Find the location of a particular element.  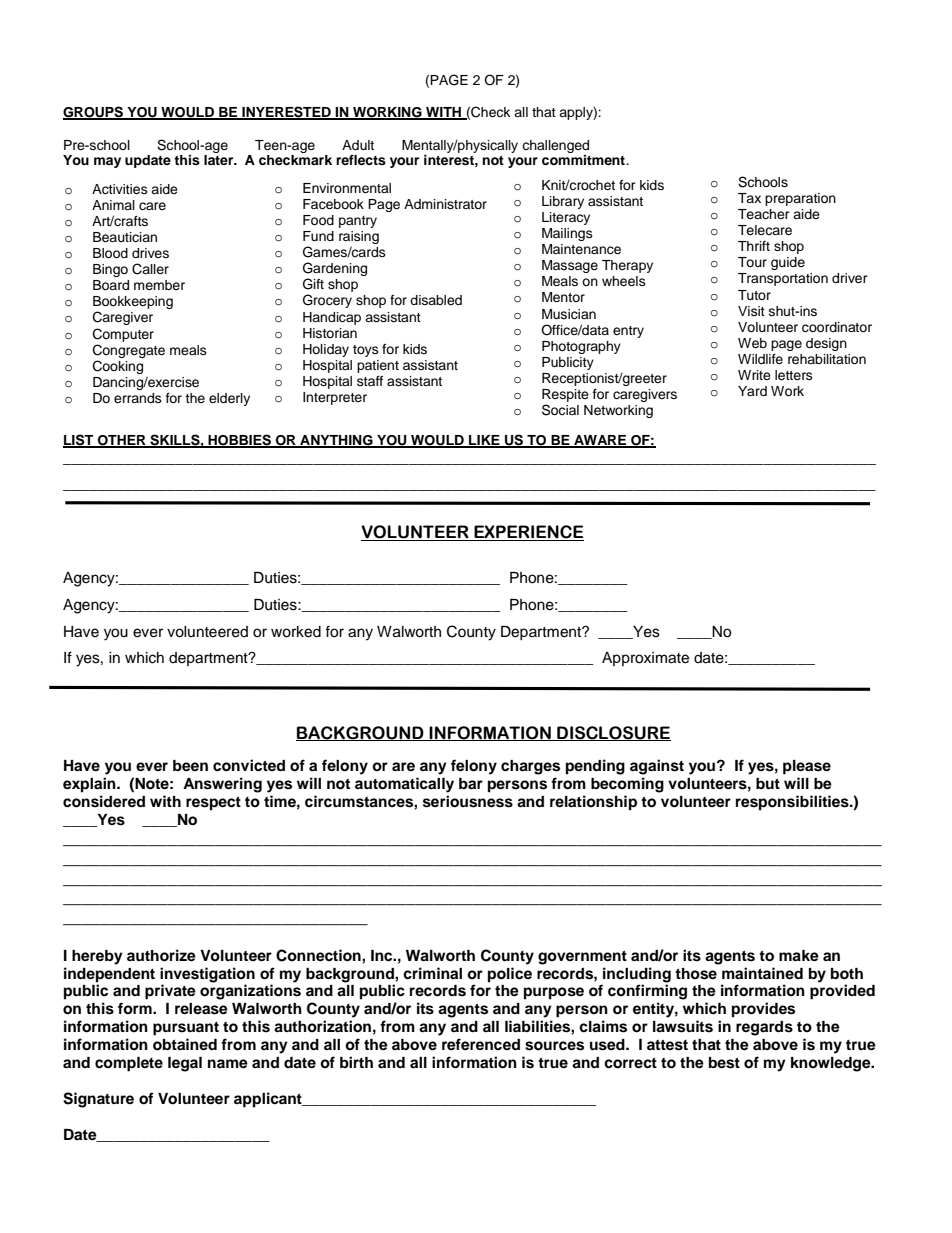

been is located at coordinates (190, 766).
